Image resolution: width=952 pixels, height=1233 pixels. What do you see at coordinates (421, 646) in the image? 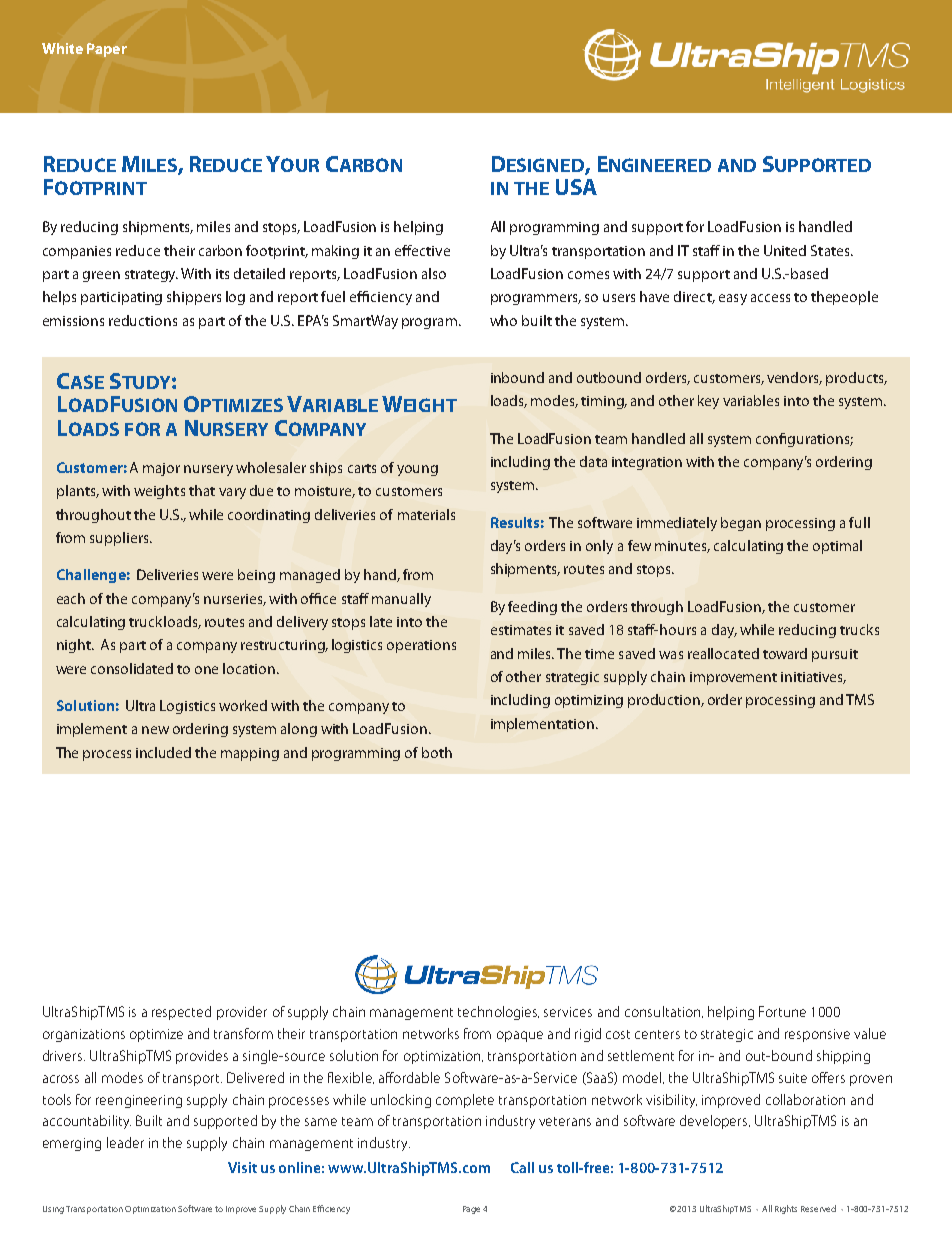
I see `operations` at bounding box center [421, 646].
